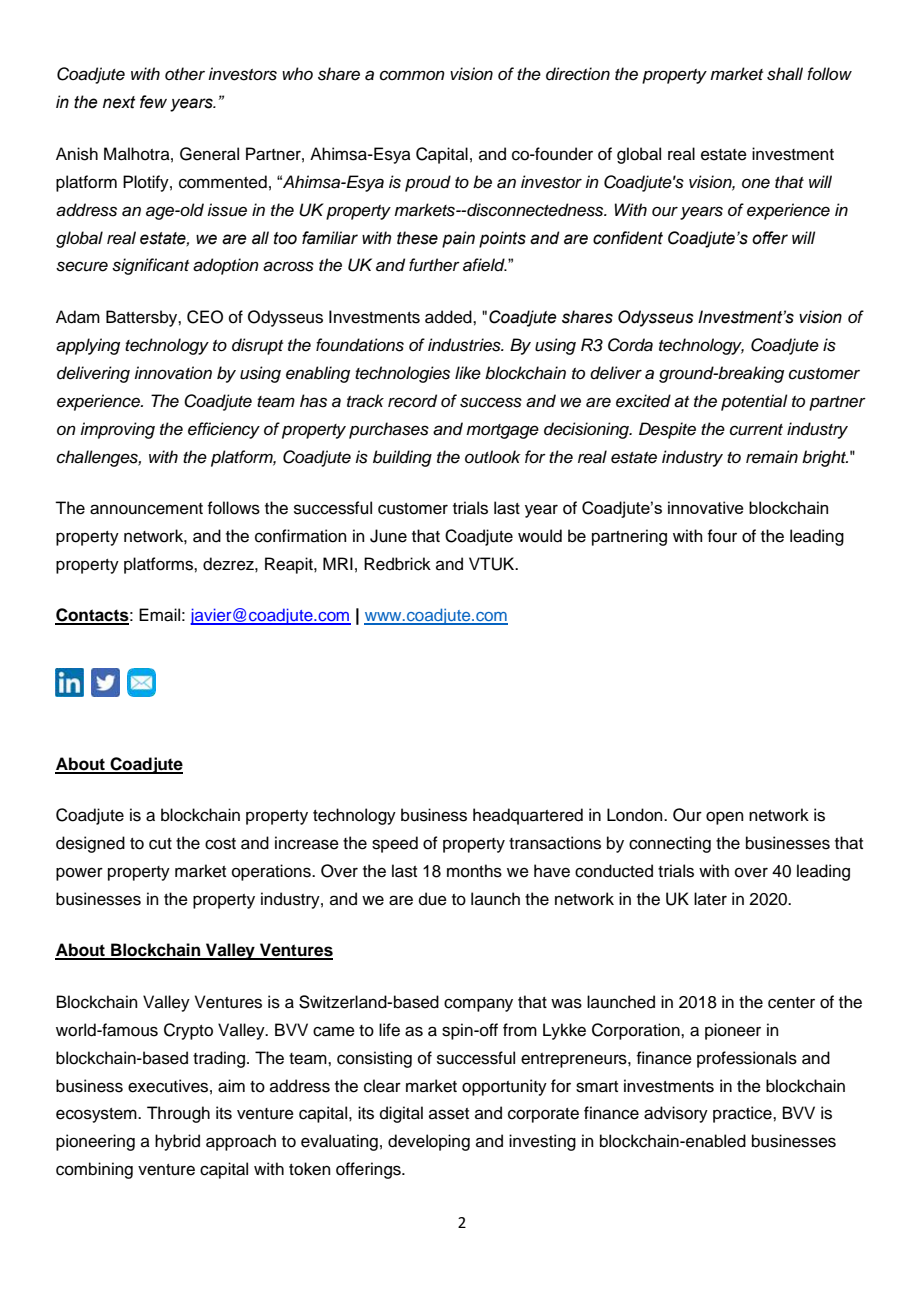 This screenshot has height=1308, width=924. I want to click on developing, so click(429, 1142).
